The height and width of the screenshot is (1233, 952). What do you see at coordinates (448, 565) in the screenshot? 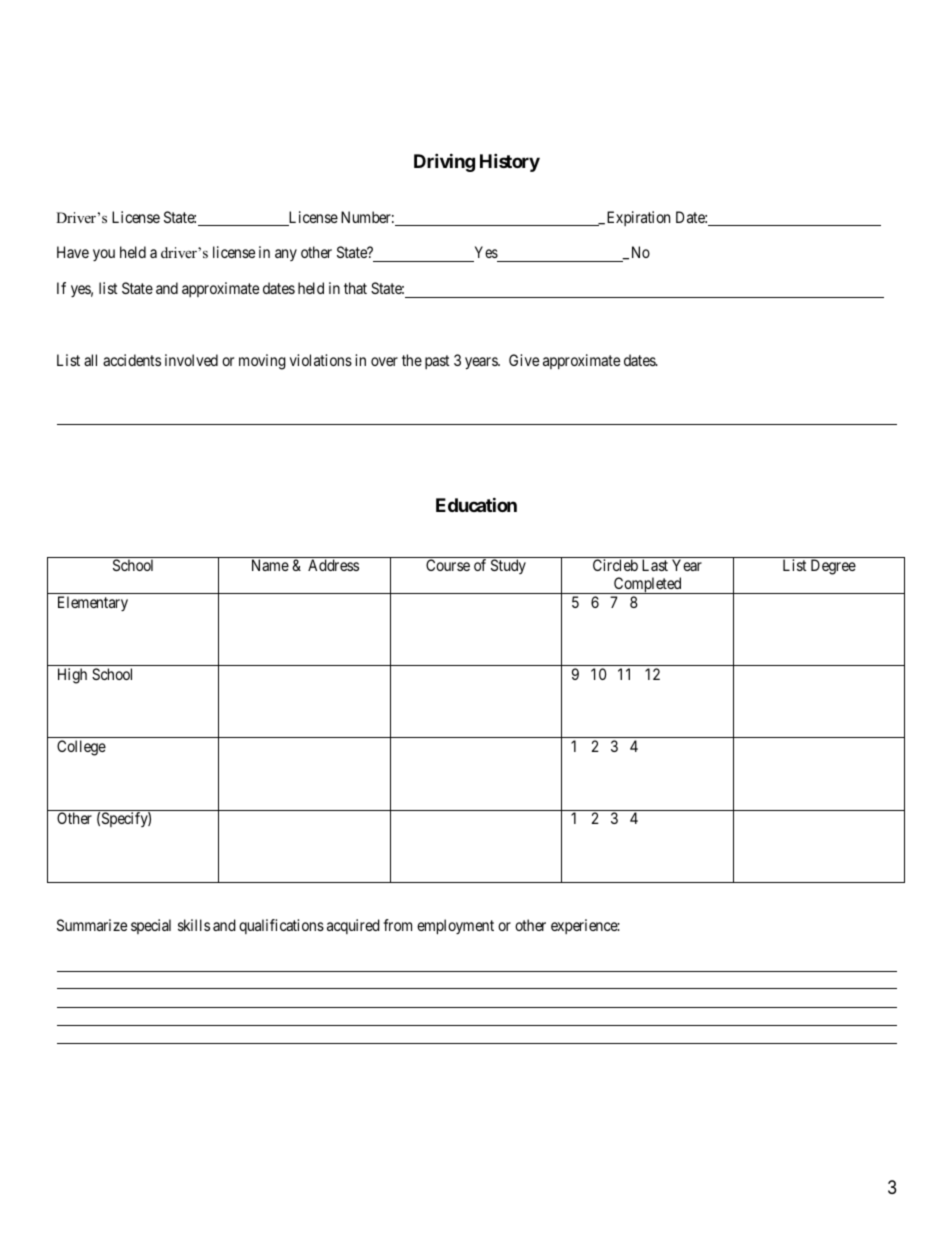
I see `Course` at bounding box center [448, 565].
